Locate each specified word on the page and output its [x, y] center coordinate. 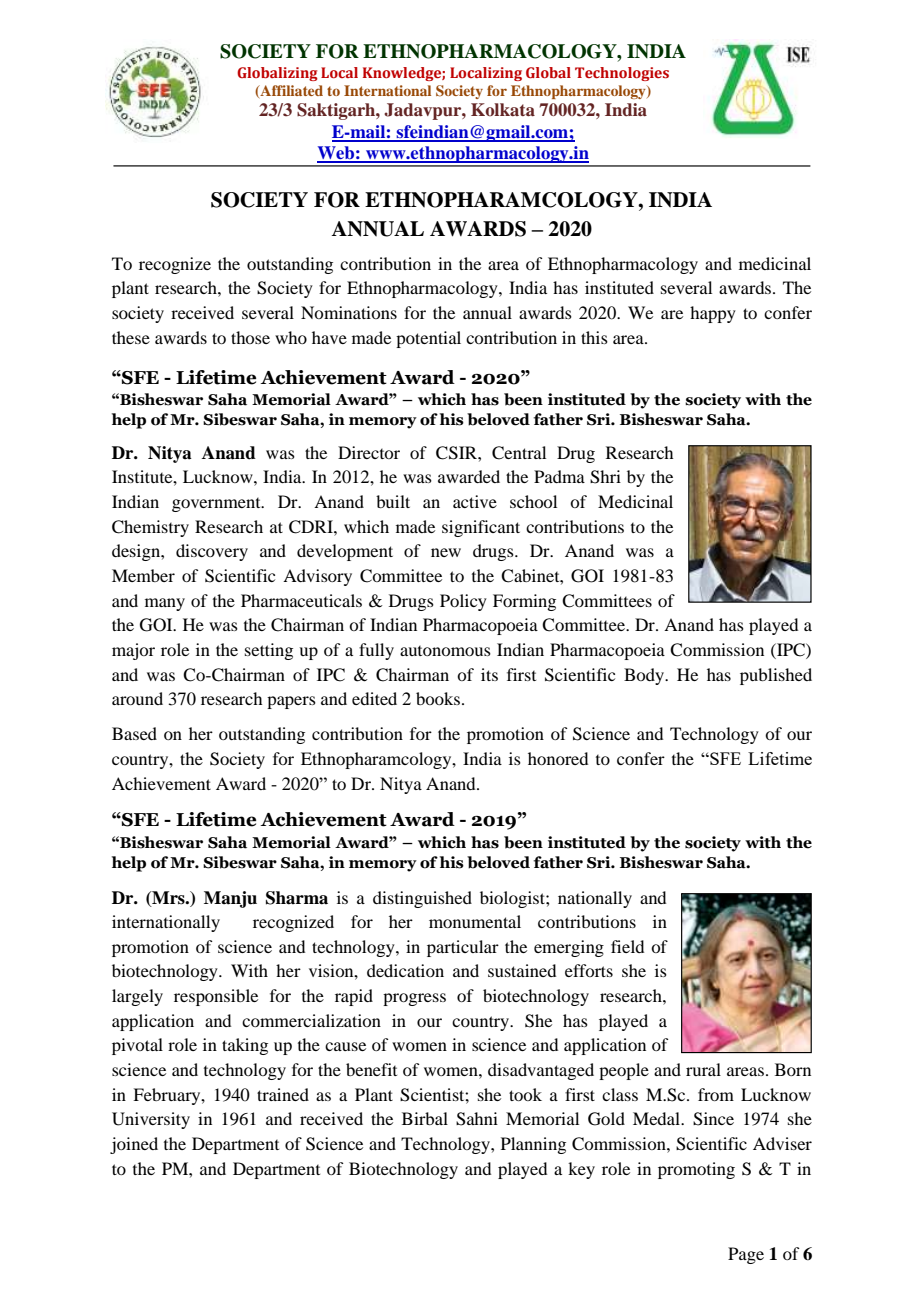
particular [463, 948]
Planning [533, 1145]
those [250, 337]
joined [134, 1145]
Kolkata [503, 109]
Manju [230, 899]
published [776, 676]
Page [746, 1255]
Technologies [622, 74]
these [131, 337]
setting [269, 651]
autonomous [445, 651]
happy [713, 314]
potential [428, 339]
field [627, 946]
